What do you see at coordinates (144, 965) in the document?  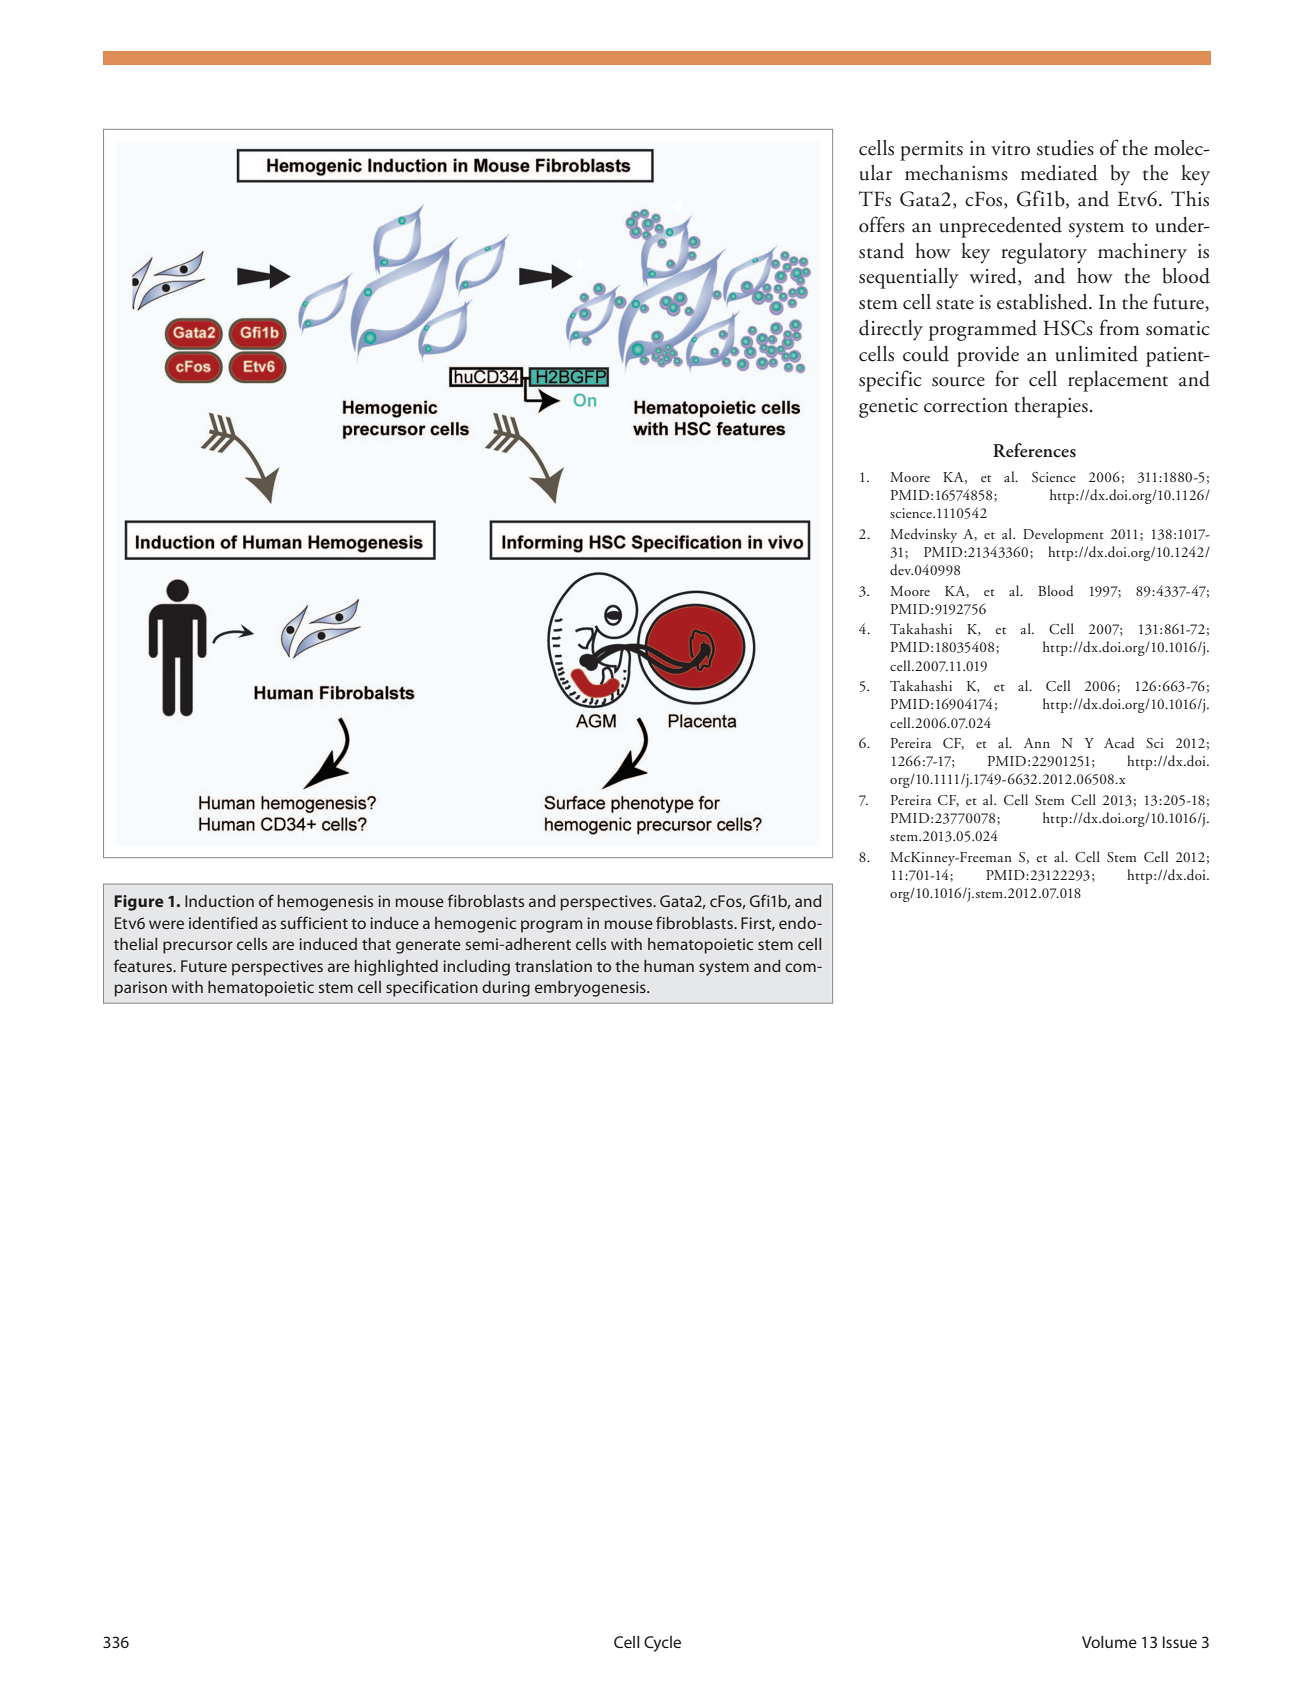 I see `features` at bounding box center [144, 965].
